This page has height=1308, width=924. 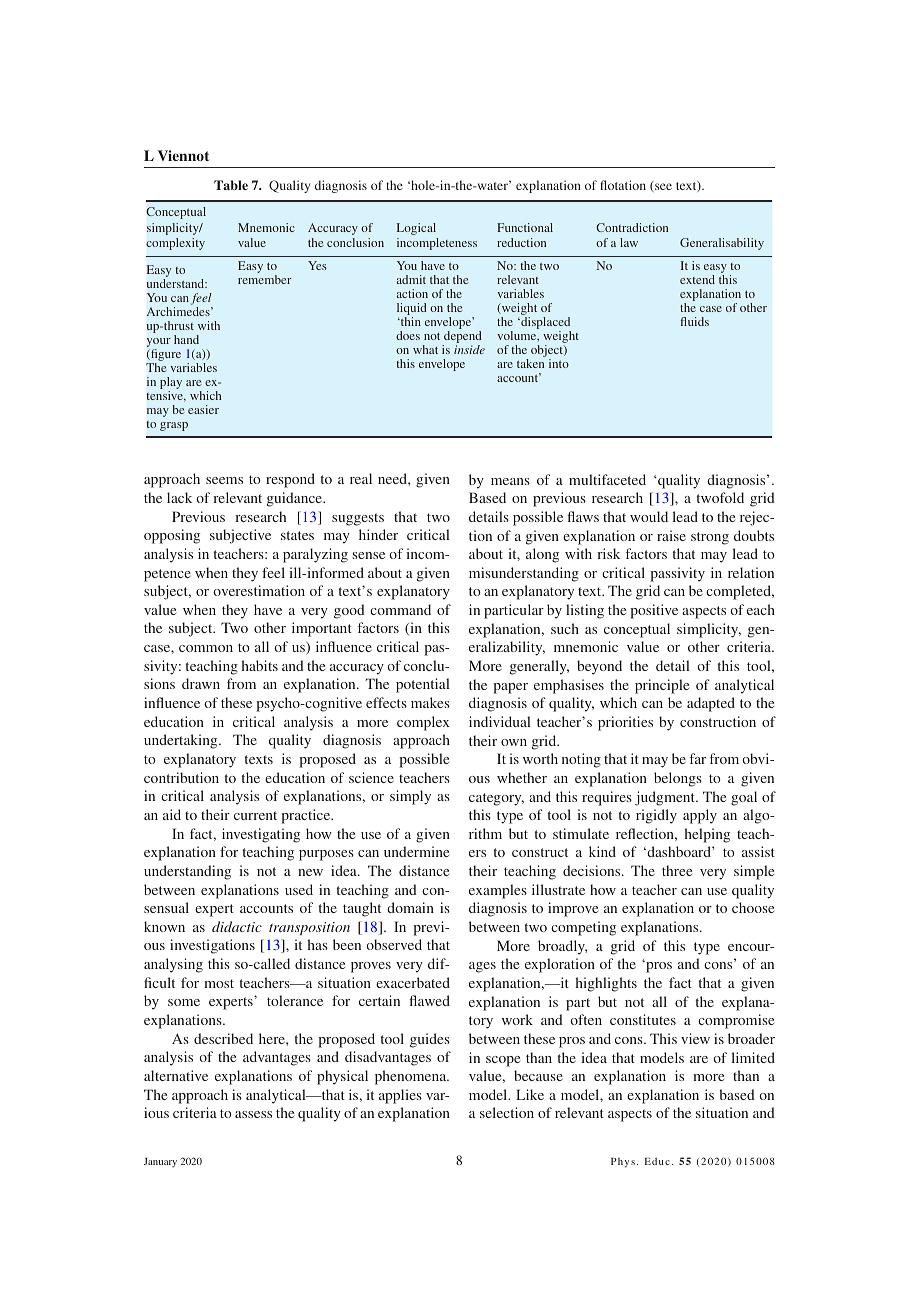 I want to click on potential, so click(x=423, y=685).
